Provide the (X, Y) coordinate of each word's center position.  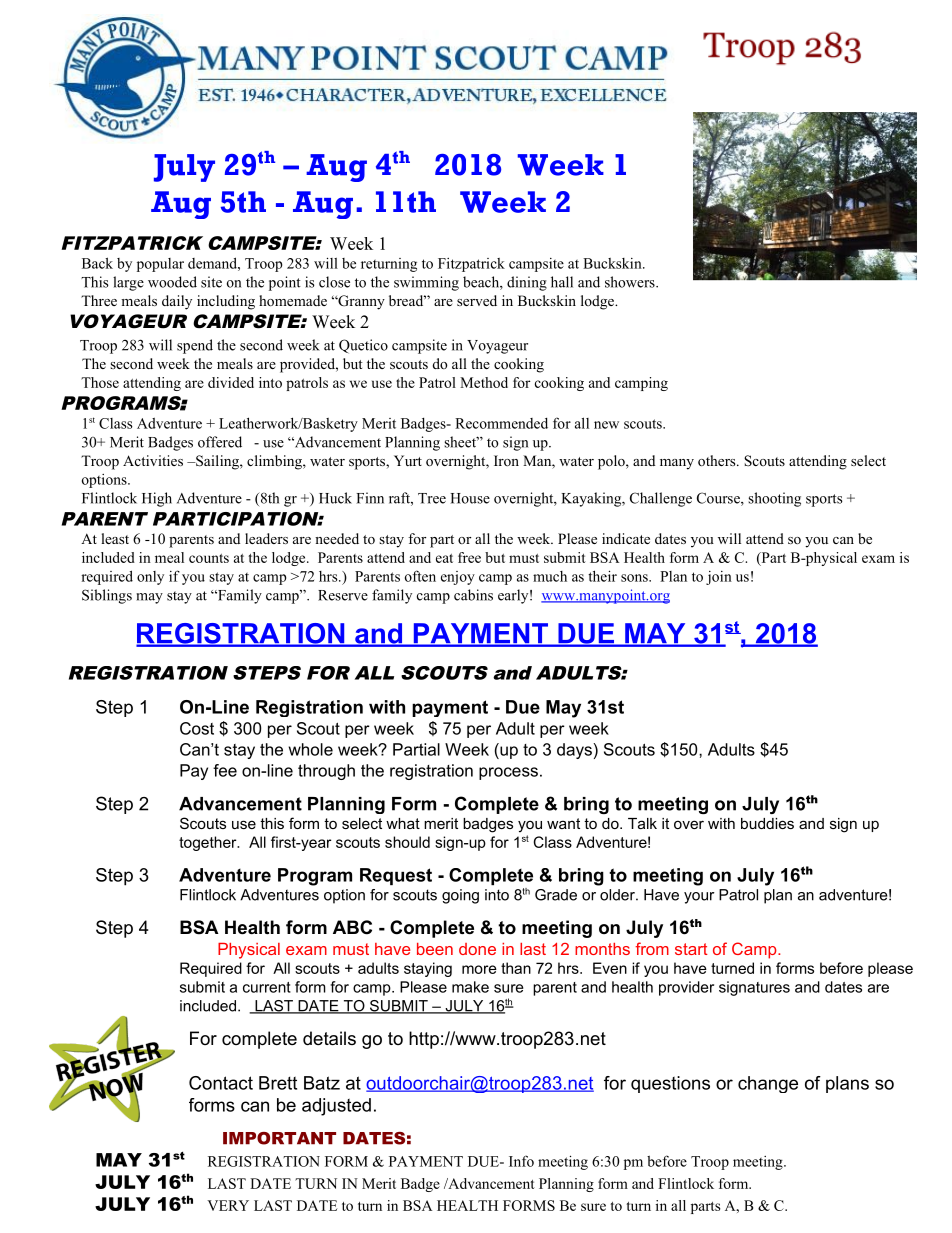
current (267, 987)
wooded (172, 282)
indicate (626, 538)
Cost (197, 728)
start (691, 949)
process (508, 773)
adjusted (336, 1107)
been (435, 949)
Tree (432, 498)
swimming (426, 283)
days (575, 751)
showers (631, 282)
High (157, 499)
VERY (228, 1205)
